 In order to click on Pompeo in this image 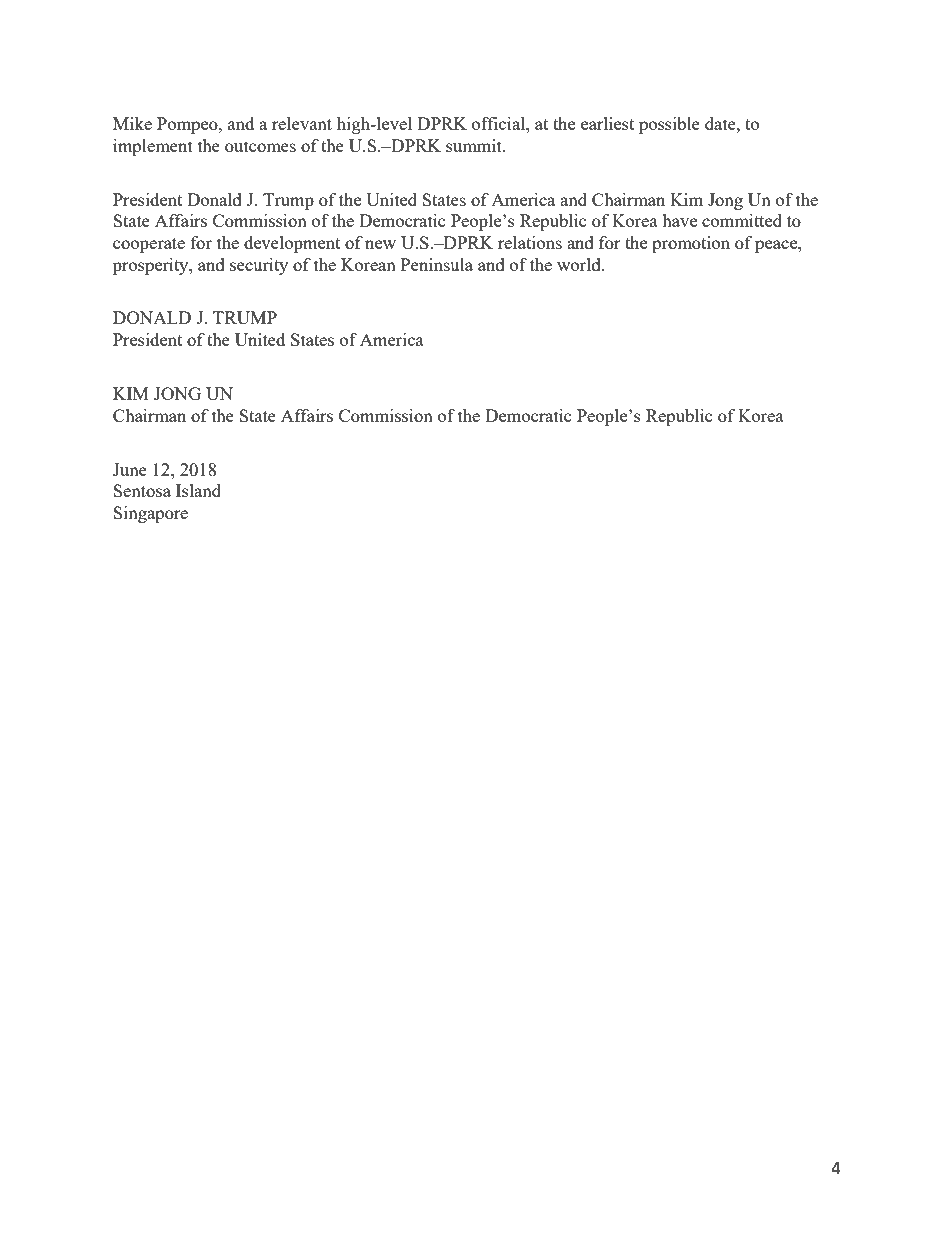, I will do `click(188, 125)`.
